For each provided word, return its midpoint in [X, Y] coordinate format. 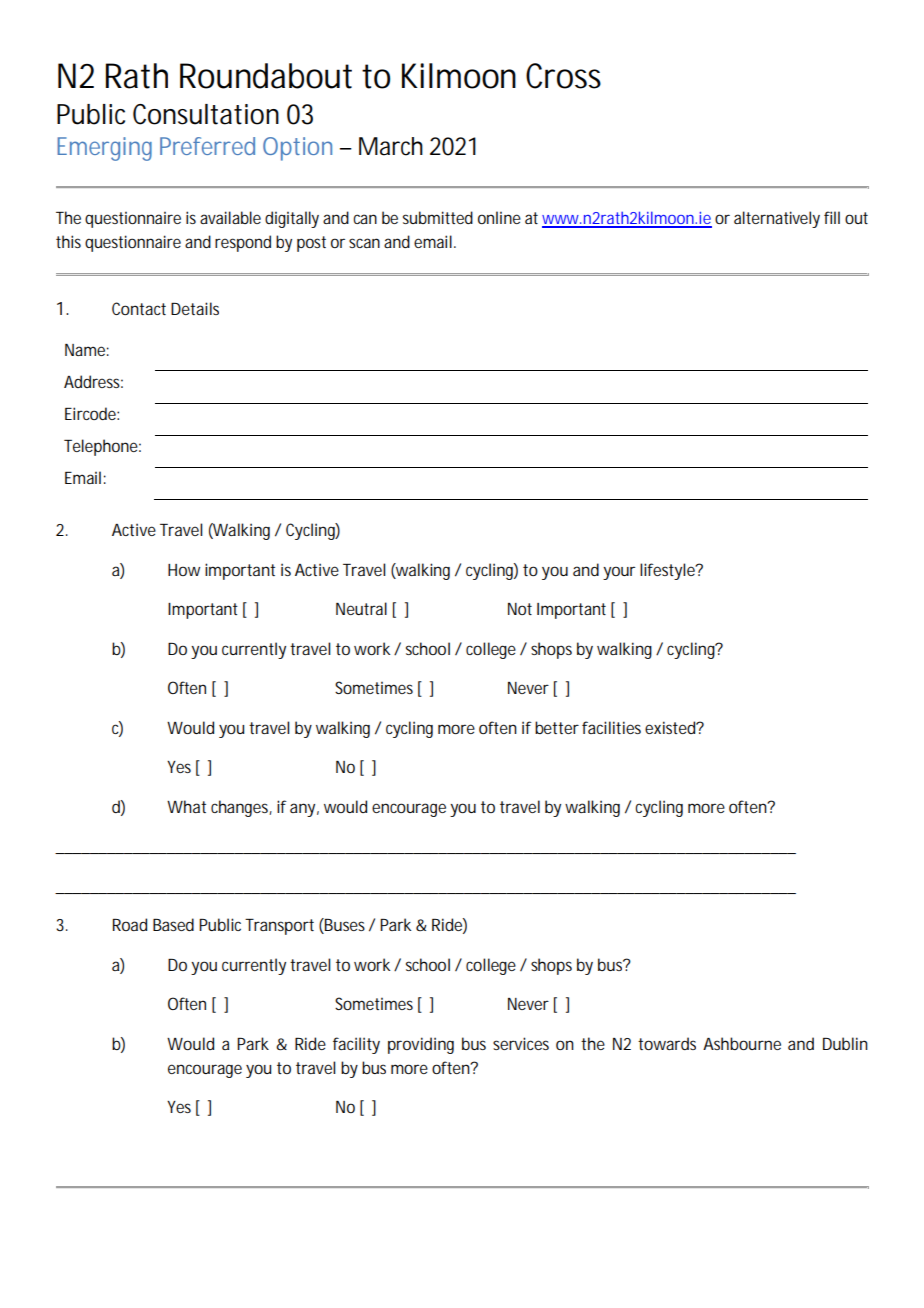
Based [173, 924]
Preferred [207, 146]
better [557, 727]
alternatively [777, 219]
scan [364, 243]
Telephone [101, 447]
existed [671, 727]
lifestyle [668, 571]
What [186, 806]
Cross [563, 76]
